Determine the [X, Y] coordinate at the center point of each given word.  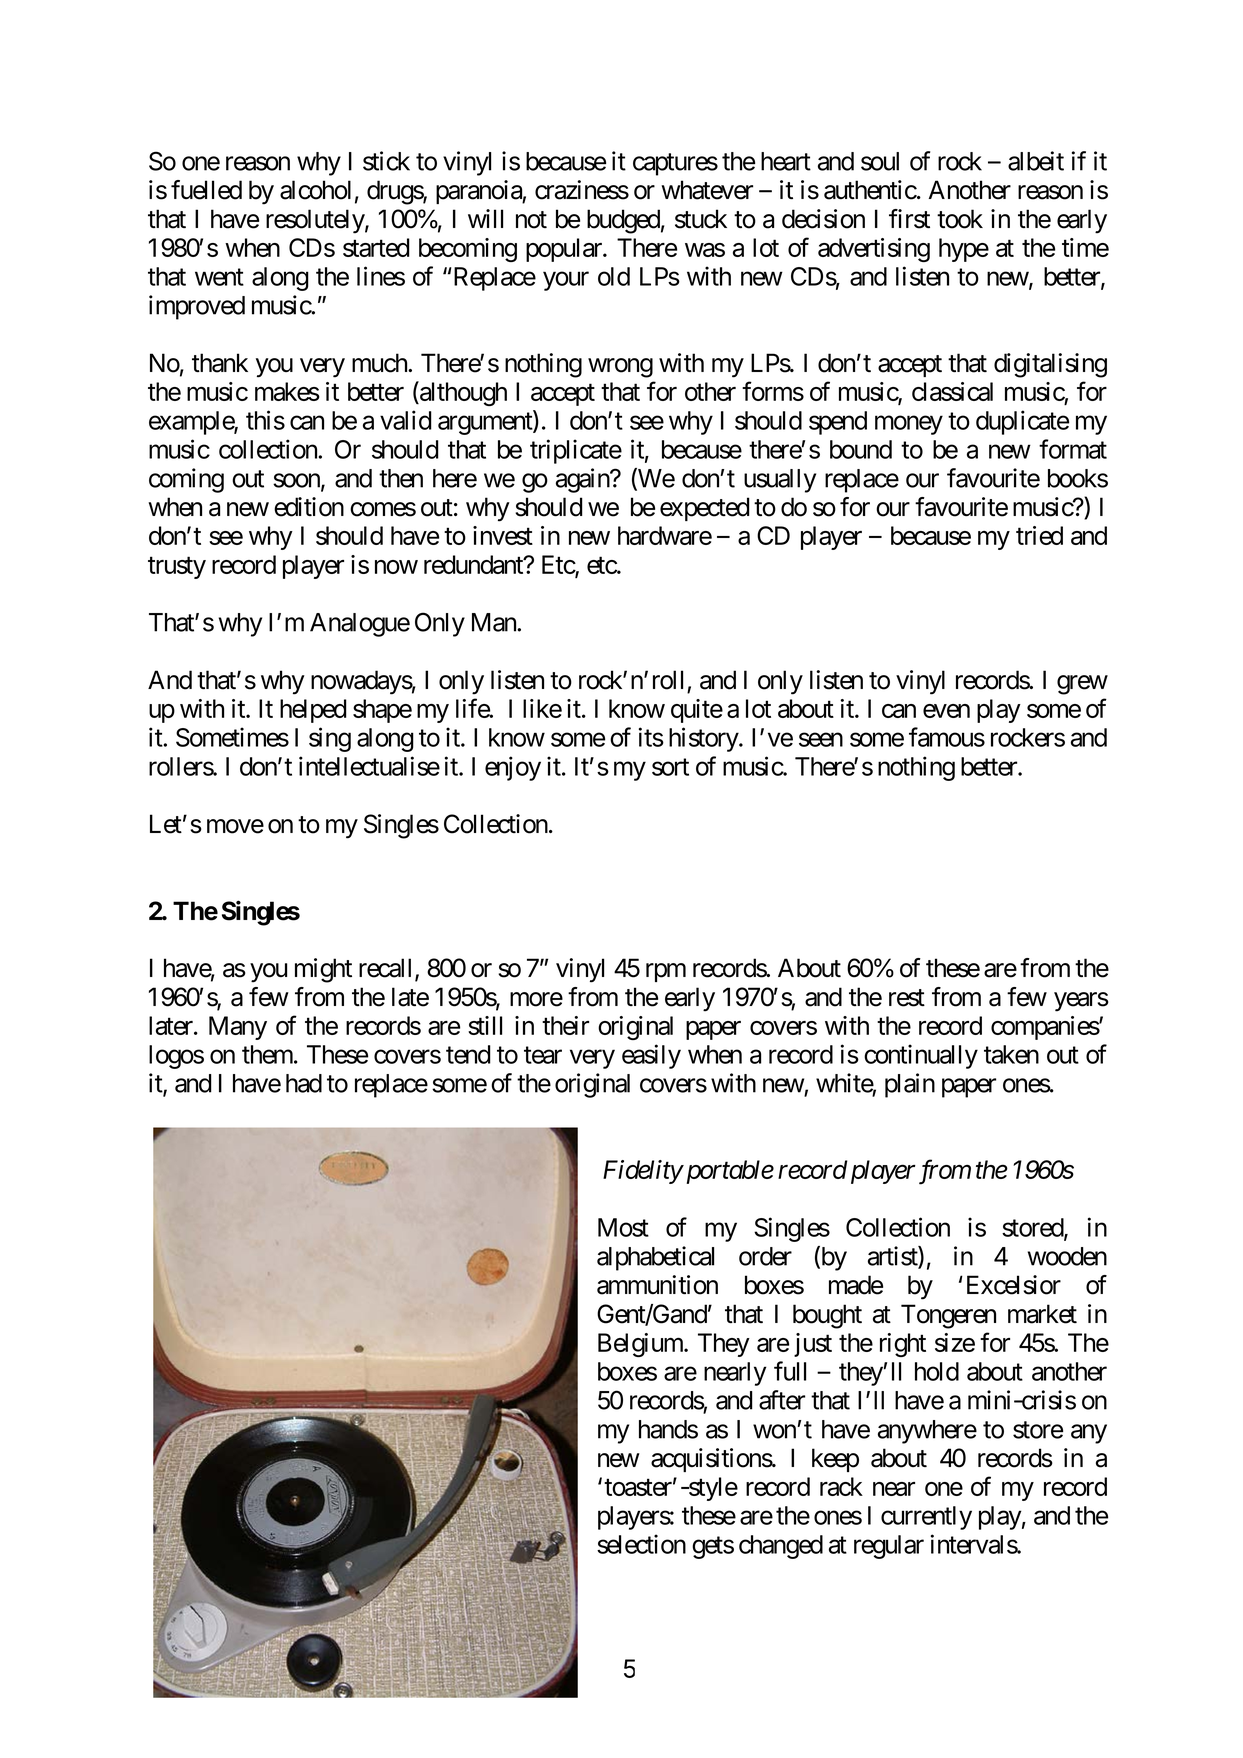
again [583, 480]
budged [623, 221]
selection [641, 1544]
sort [670, 767]
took [960, 219]
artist [893, 1257]
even [946, 711]
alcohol [315, 190]
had [304, 1083]
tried [1039, 535]
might [323, 970]
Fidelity [643, 1172]
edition [309, 507]
